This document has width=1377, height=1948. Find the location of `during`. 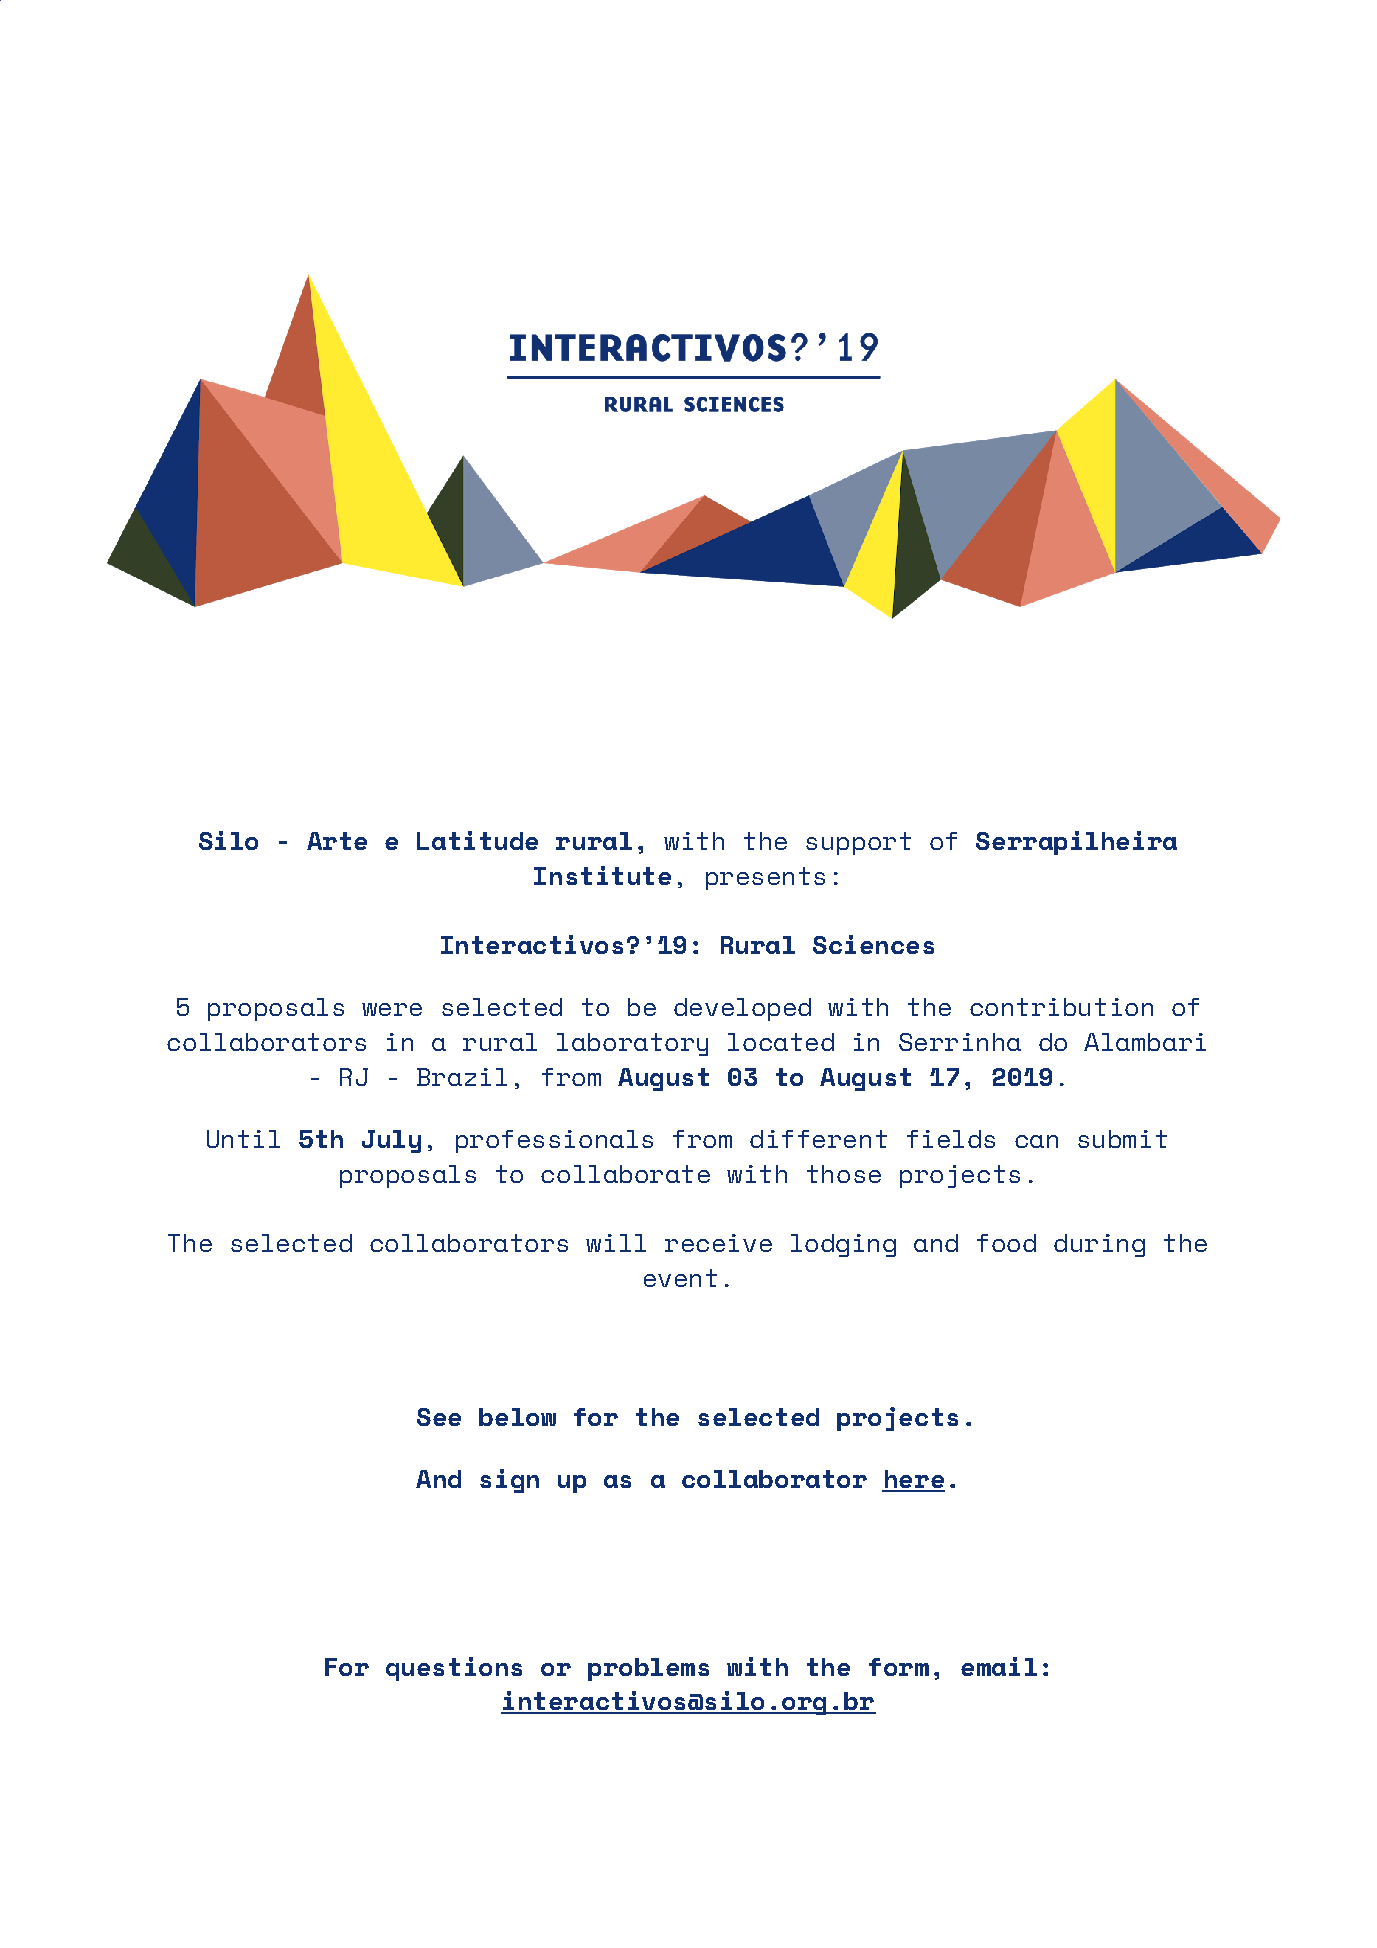

during is located at coordinates (1099, 1245).
